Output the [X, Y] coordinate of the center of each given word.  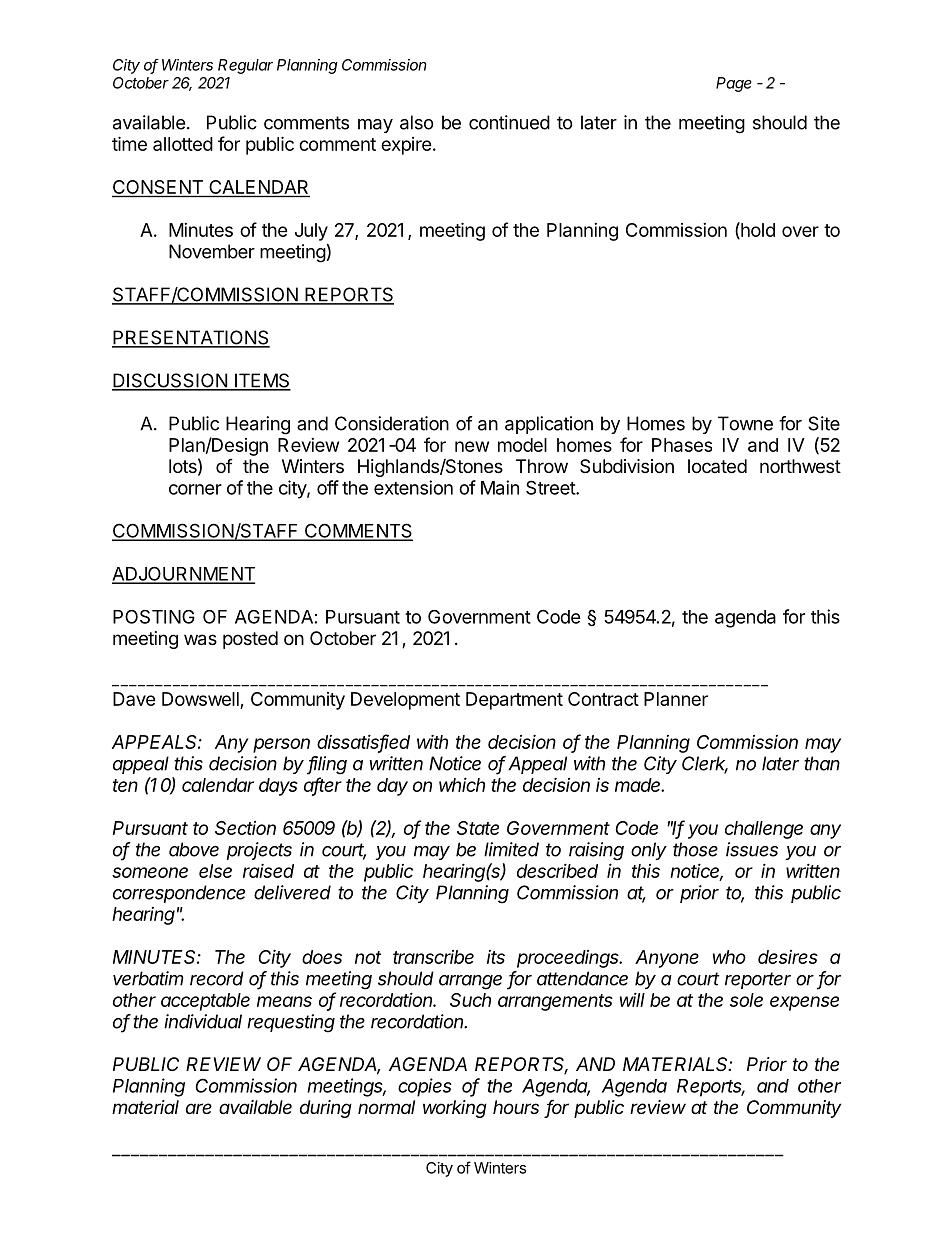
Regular [245, 66]
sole [746, 1000]
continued [509, 122]
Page [734, 84]
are [199, 1108]
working [455, 1109]
